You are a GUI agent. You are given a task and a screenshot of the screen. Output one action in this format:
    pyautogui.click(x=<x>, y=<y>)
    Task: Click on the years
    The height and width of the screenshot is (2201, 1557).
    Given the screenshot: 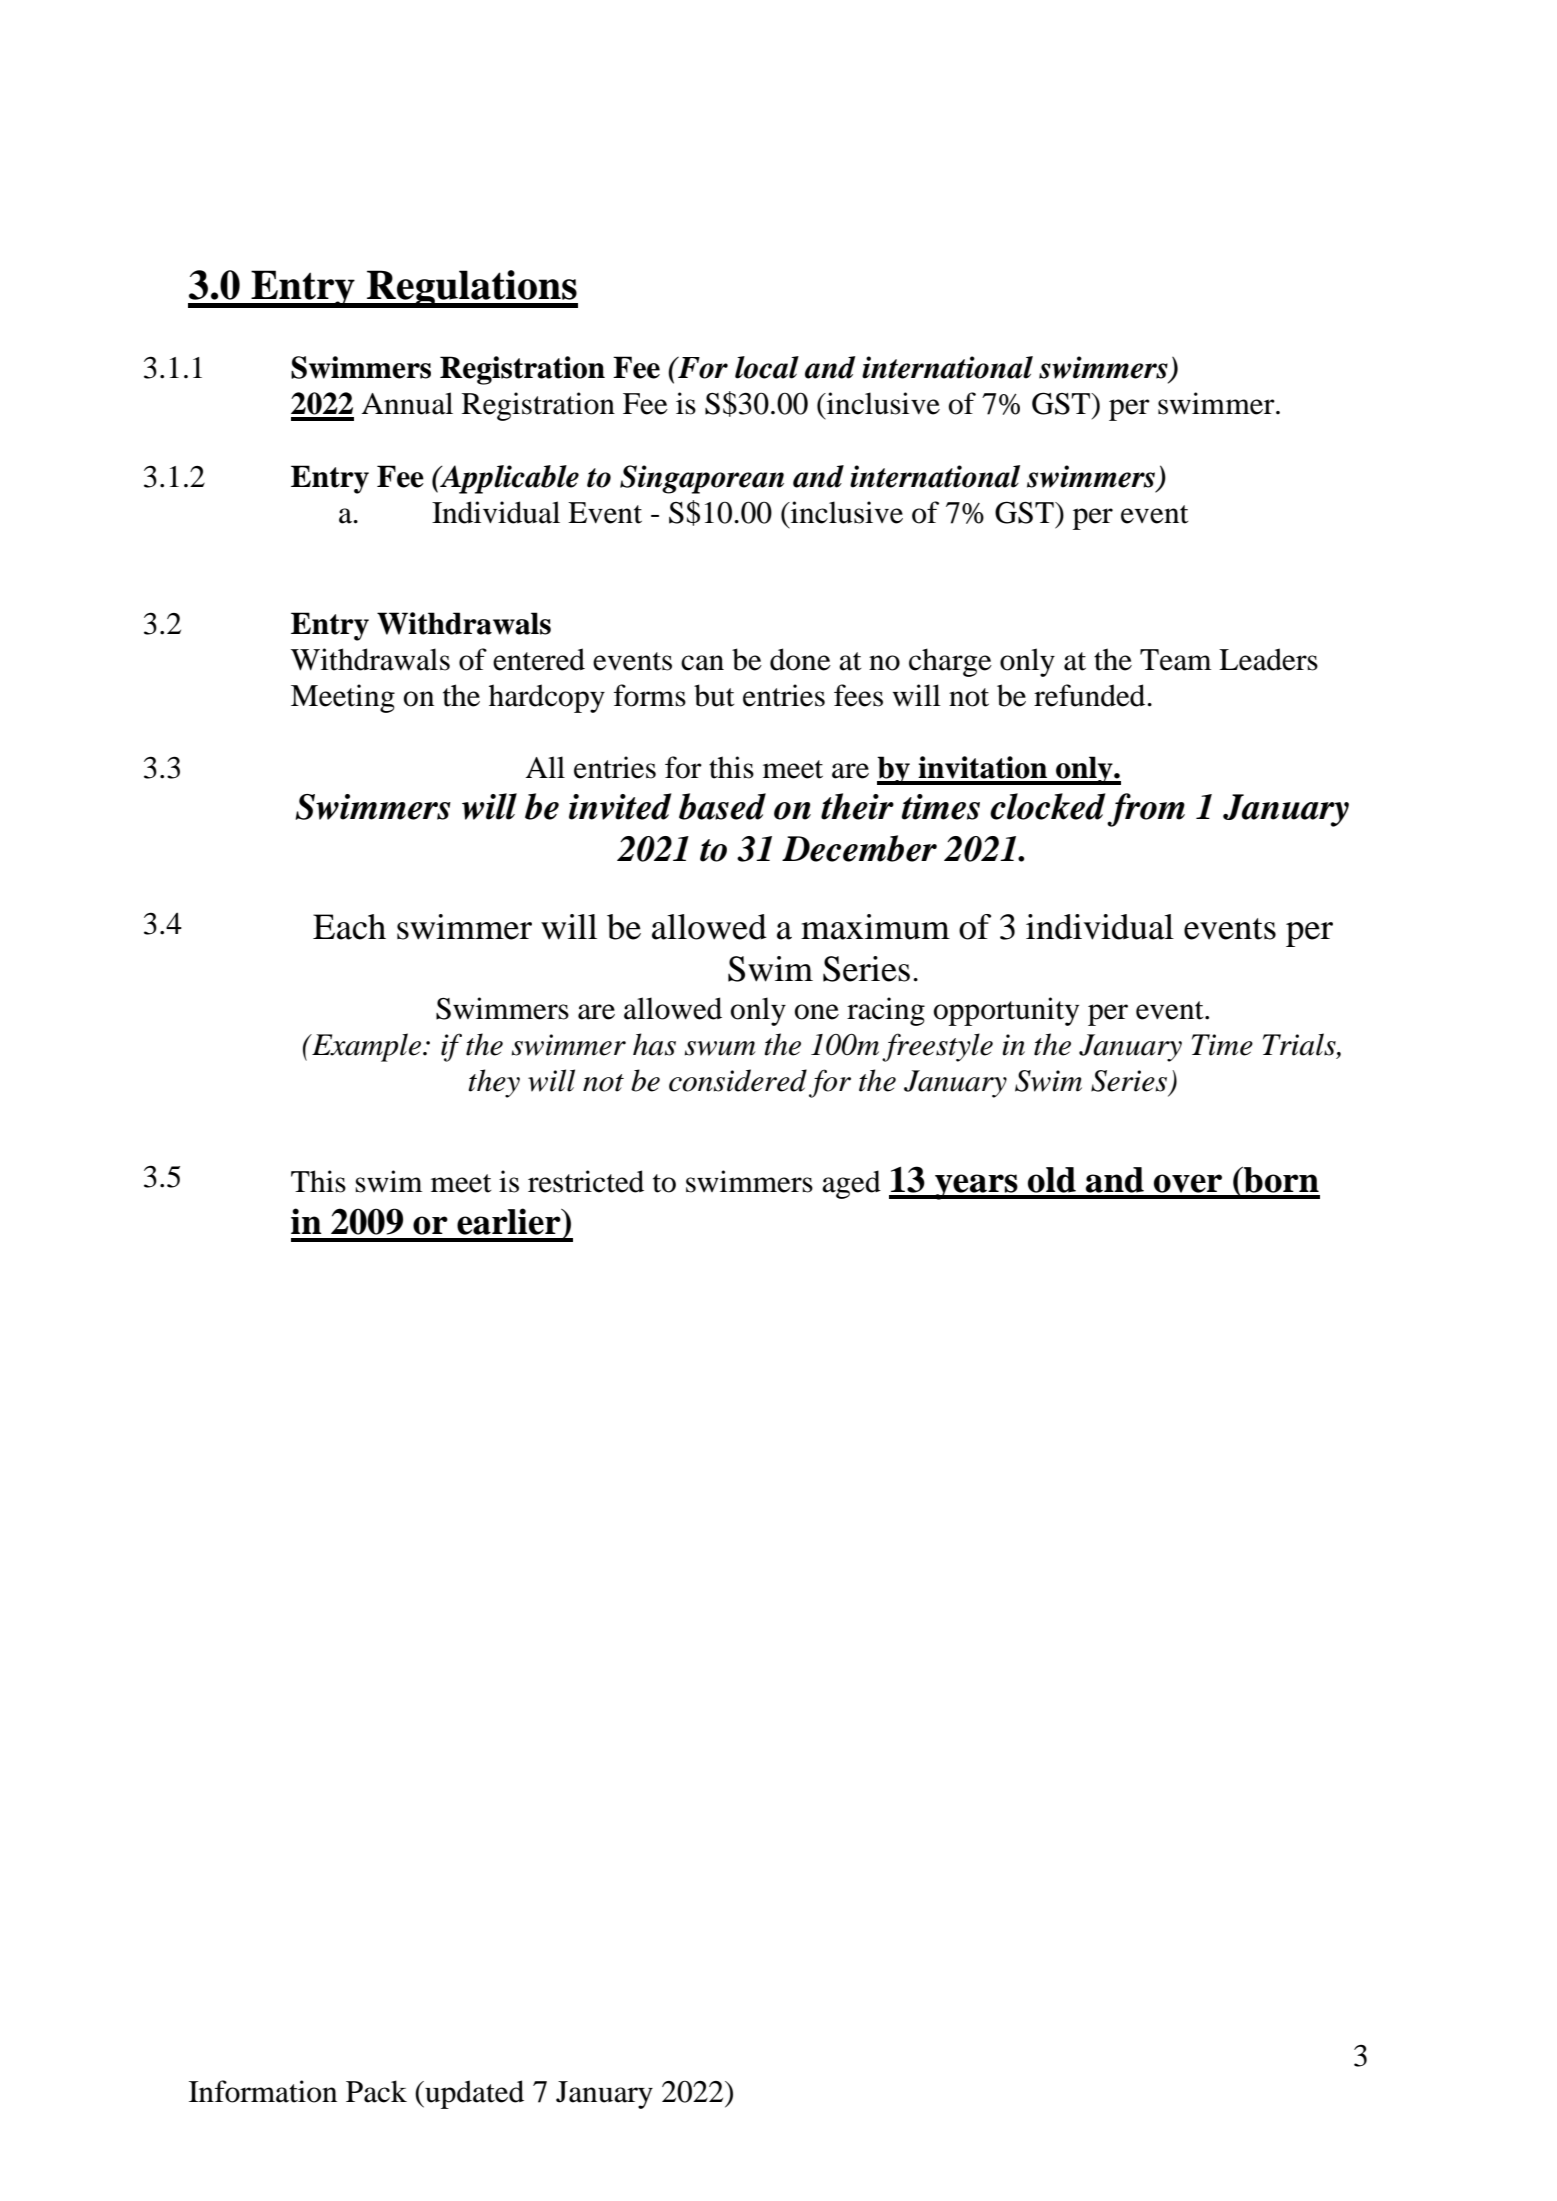 What is the action you would take?
    pyautogui.click(x=976, y=1187)
